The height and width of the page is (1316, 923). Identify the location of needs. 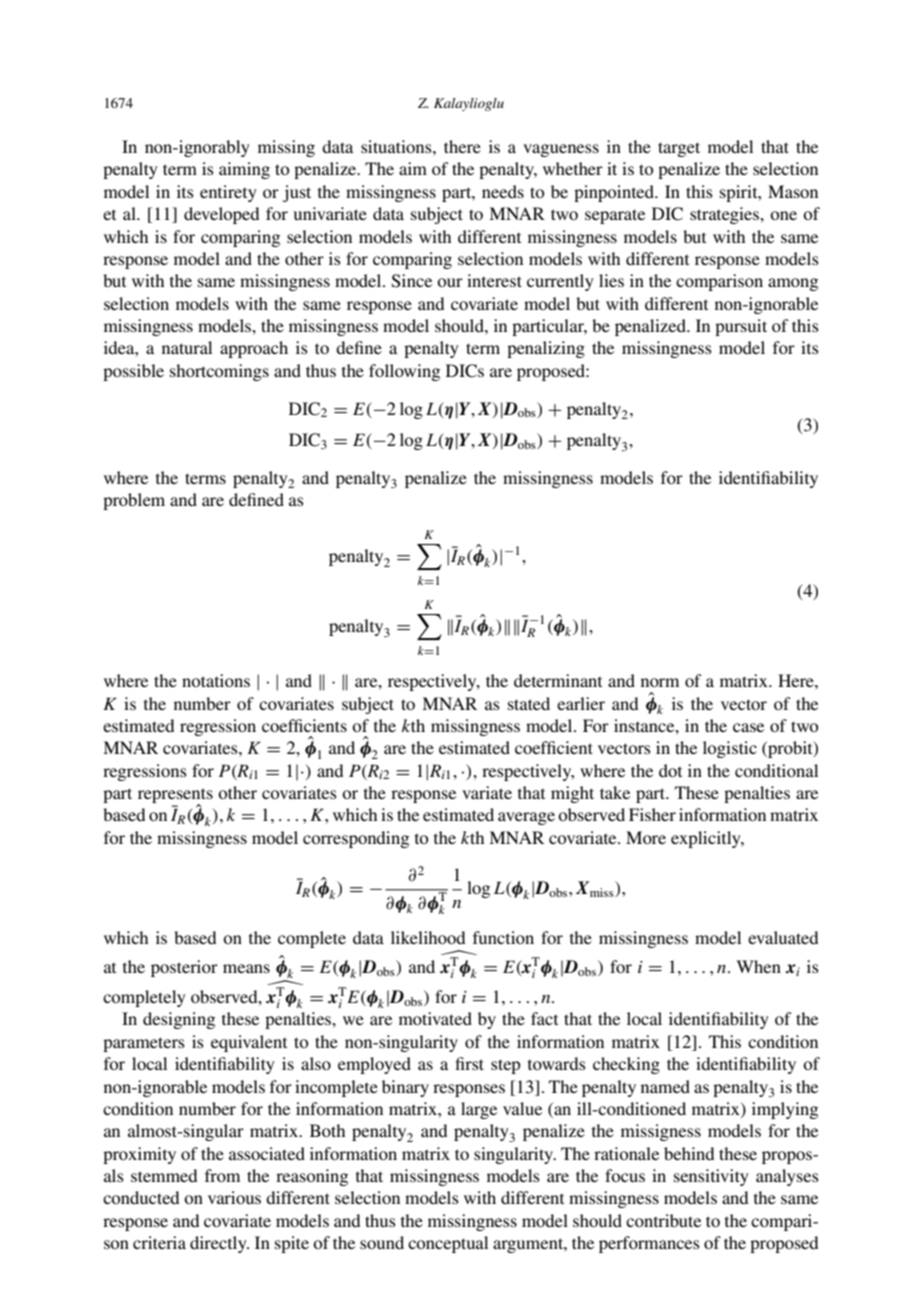
(503, 191).
